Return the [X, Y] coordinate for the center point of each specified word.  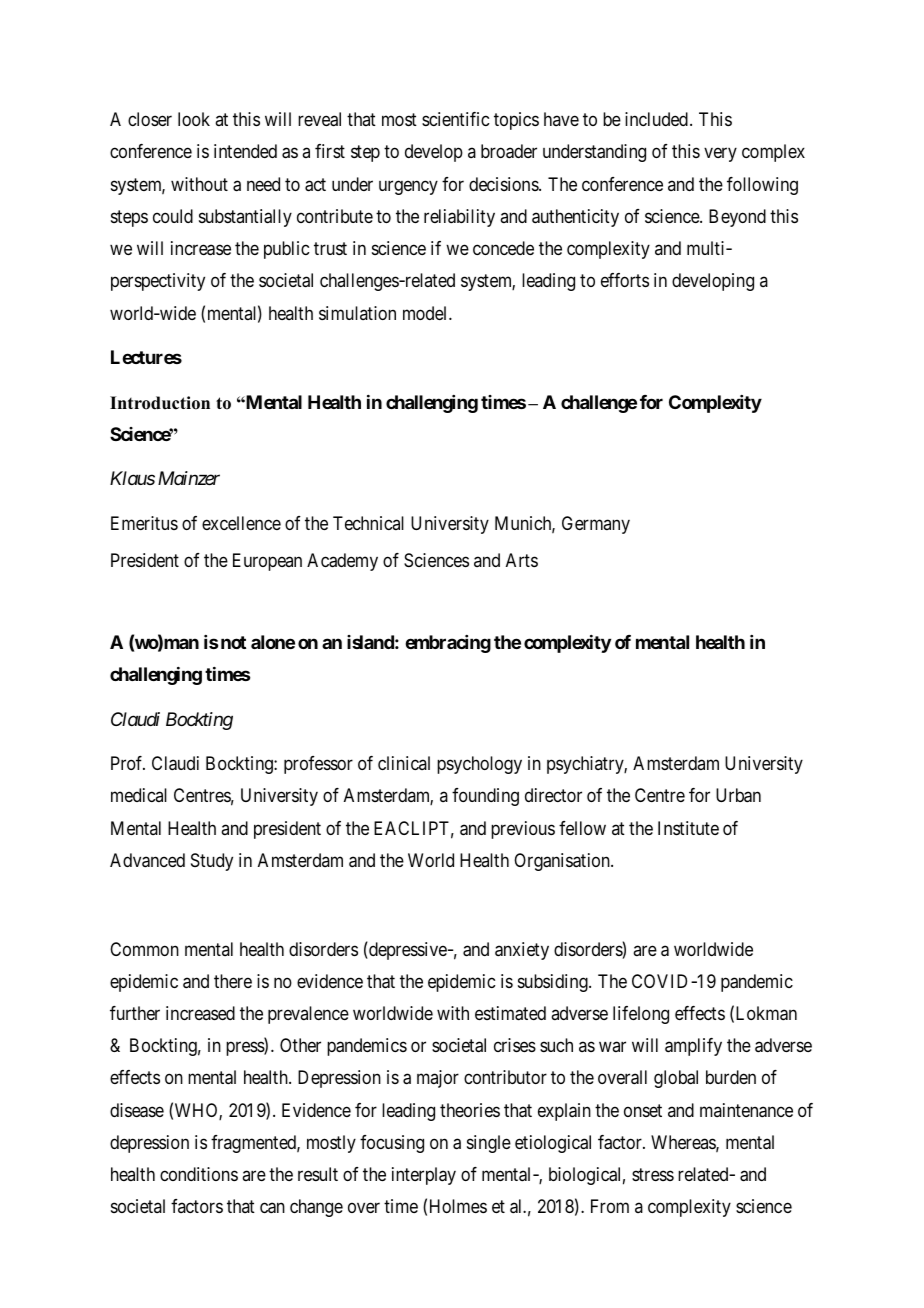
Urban [738, 795]
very [720, 155]
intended [245, 151]
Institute [688, 828]
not [232, 642]
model [426, 313]
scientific [455, 119]
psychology [479, 765]
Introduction [160, 403]
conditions [199, 1174]
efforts [625, 280]
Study [212, 862]
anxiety [522, 951]
